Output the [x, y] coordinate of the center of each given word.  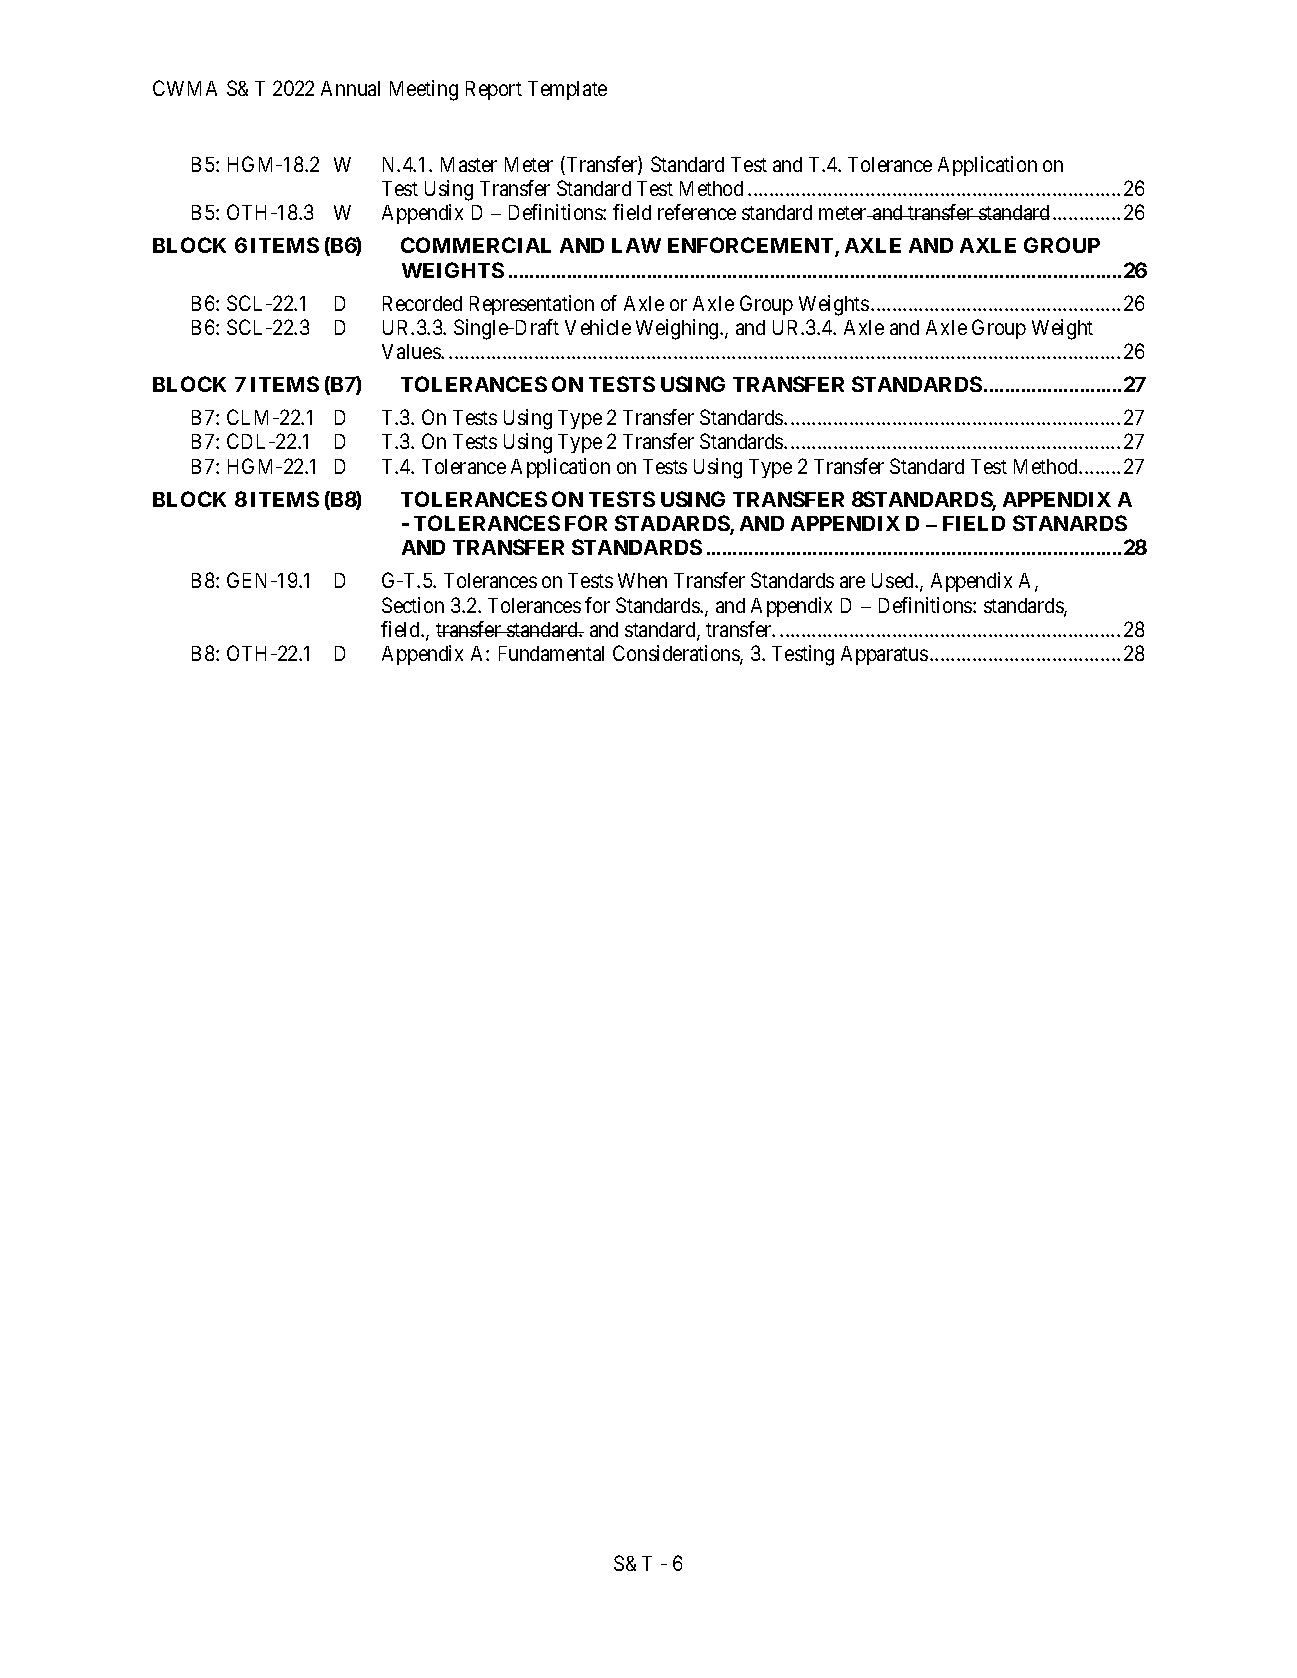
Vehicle [598, 327]
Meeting [424, 90]
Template [567, 90]
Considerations [677, 655]
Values [412, 351]
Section [413, 605]
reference [697, 212]
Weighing [678, 329]
